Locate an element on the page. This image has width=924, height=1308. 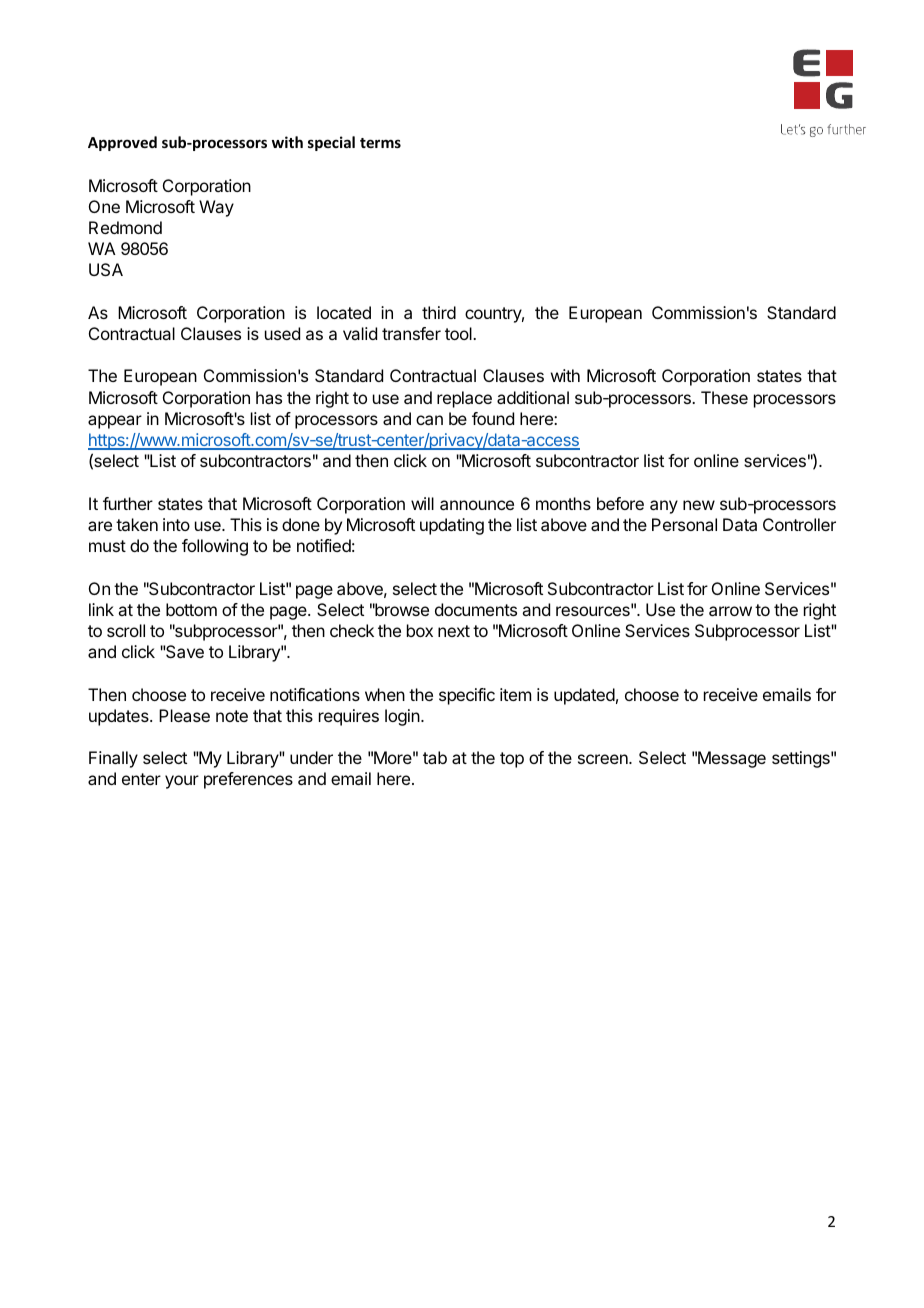
your is located at coordinates (182, 782).
